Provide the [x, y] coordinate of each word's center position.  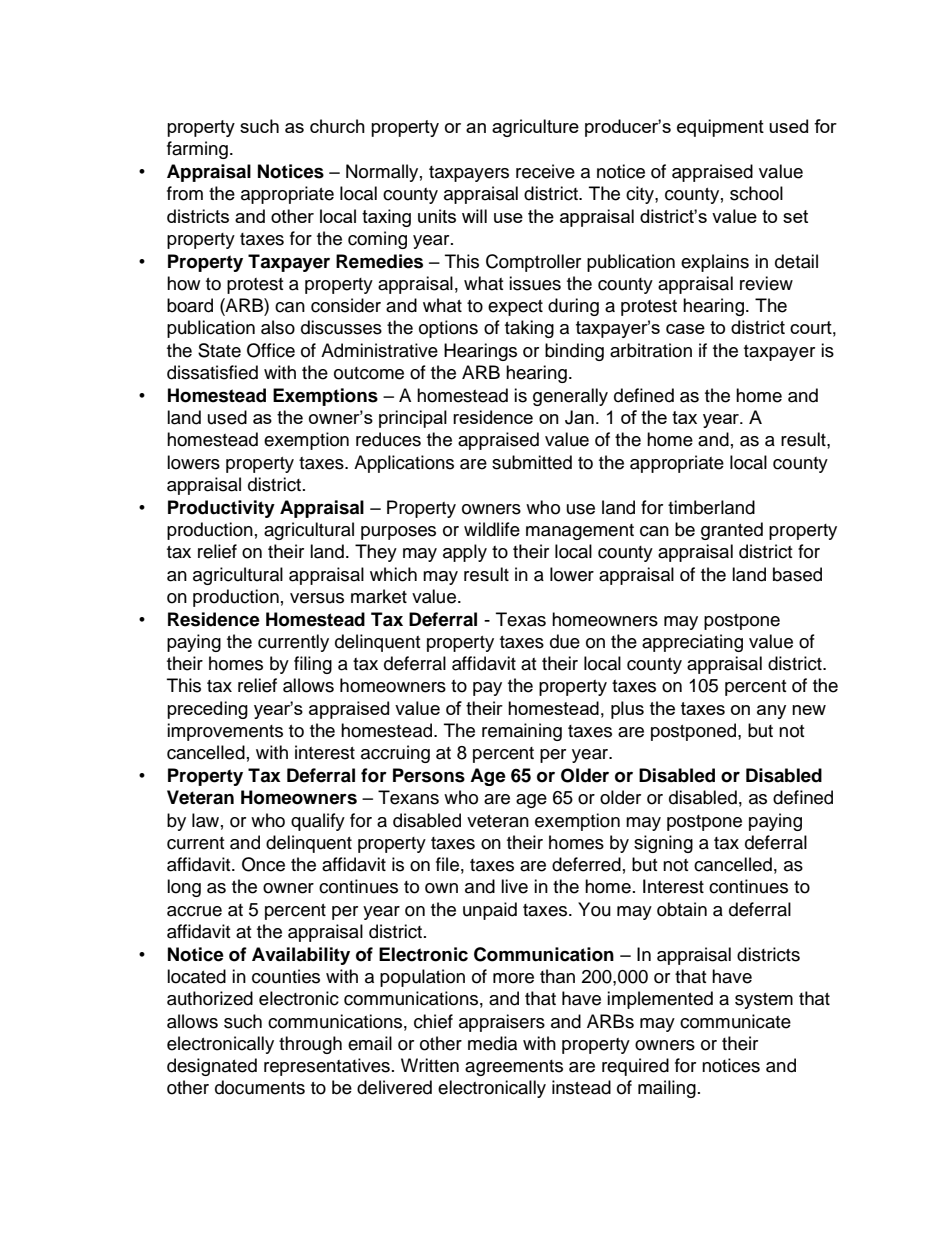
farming [197, 150]
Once [263, 864]
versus [317, 598]
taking [529, 329]
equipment [720, 128]
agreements [514, 1068]
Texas [521, 619]
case [685, 329]
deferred [586, 864]
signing [663, 844]
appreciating [692, 643]
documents [260, 1087]
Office [271, 350]
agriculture [535, 128]
